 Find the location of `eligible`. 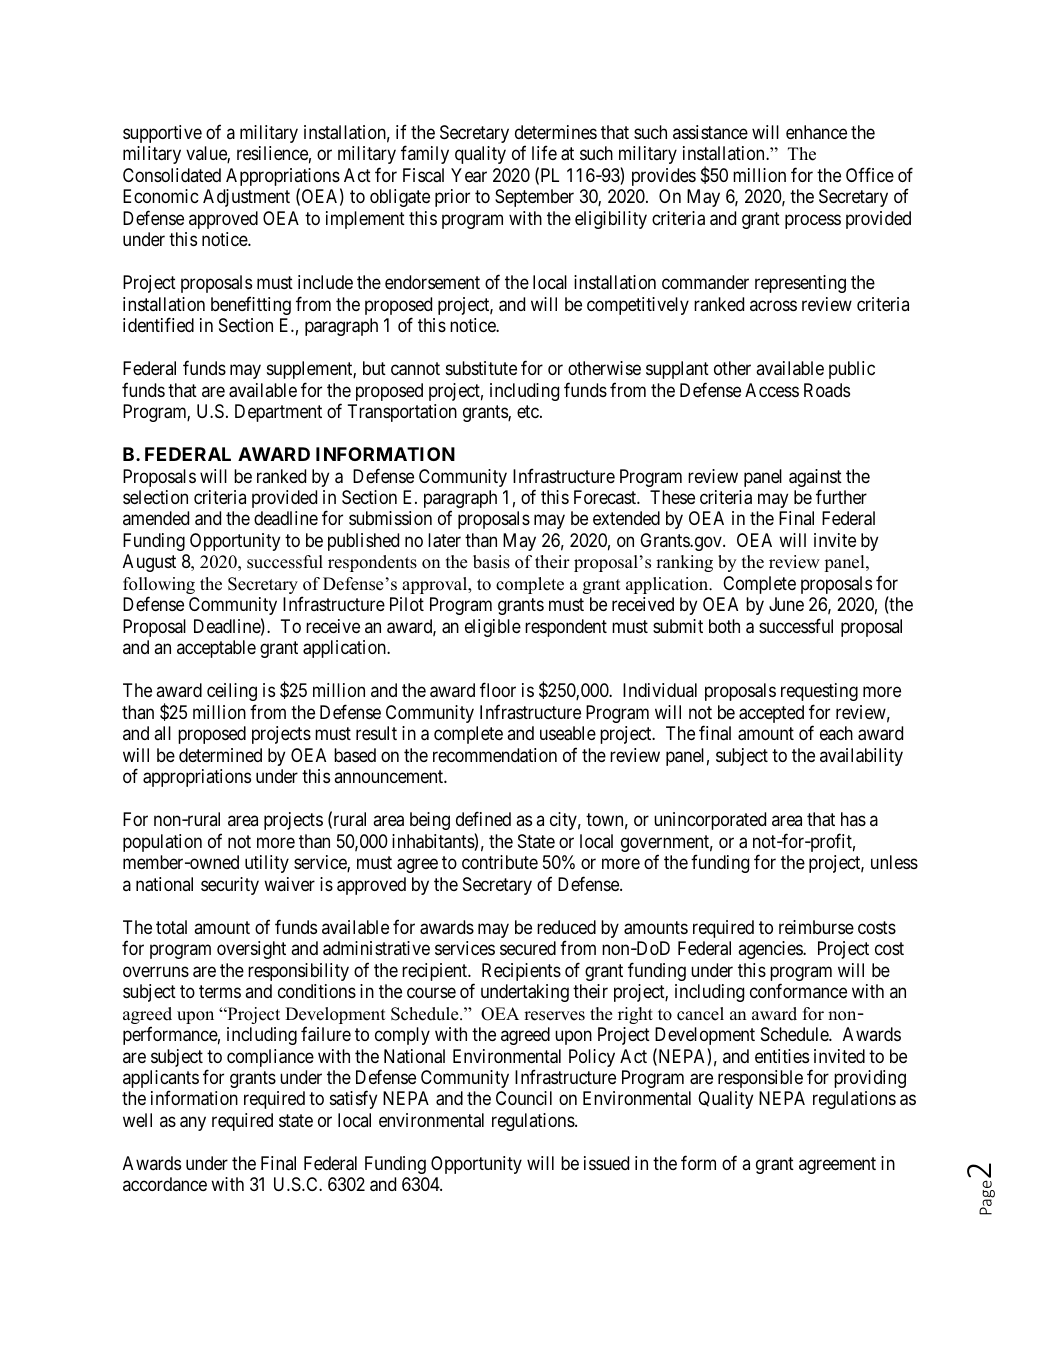

eligible is located at coordinates (493, 628).
